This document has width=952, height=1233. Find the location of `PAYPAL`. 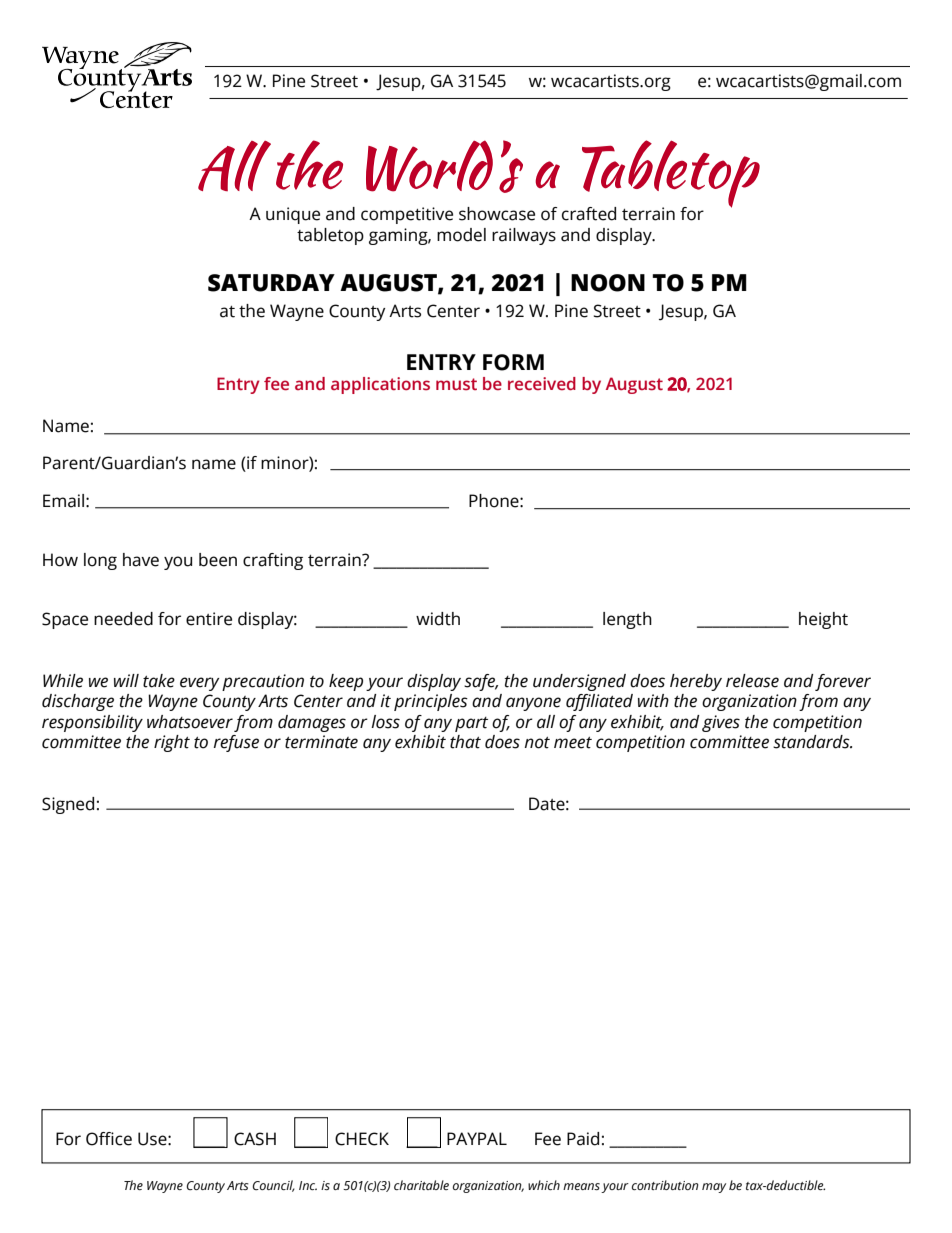

PAYPAL is located at coordinates (477, 1138).
